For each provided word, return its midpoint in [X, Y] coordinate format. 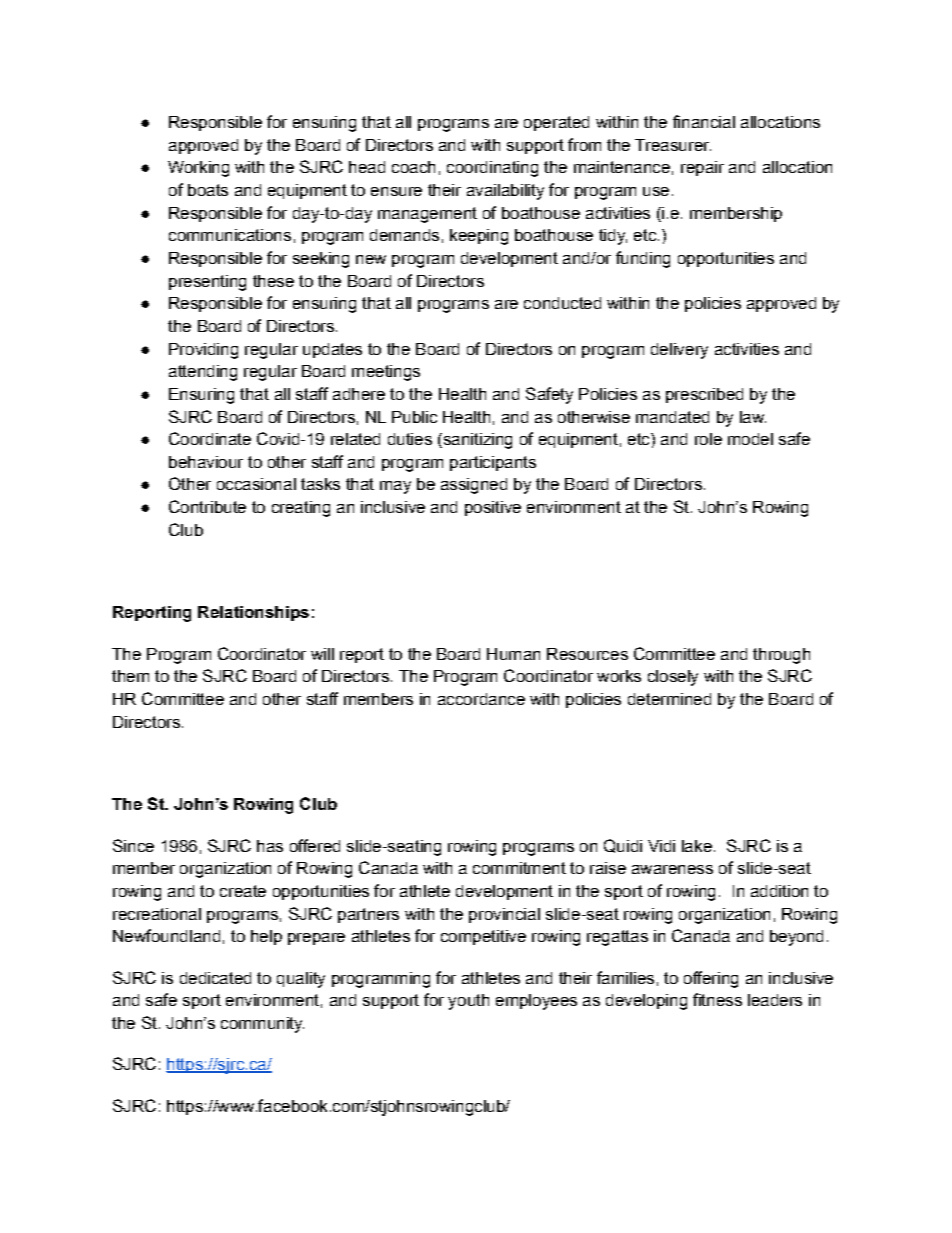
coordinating [492, 169]
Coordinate [210, 438]
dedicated [215, 978]
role [708, 439]
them [130, 676]
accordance [481, 699]
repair [702, 168]
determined [669, 699]
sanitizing [476, 441]
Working [198, 169]
